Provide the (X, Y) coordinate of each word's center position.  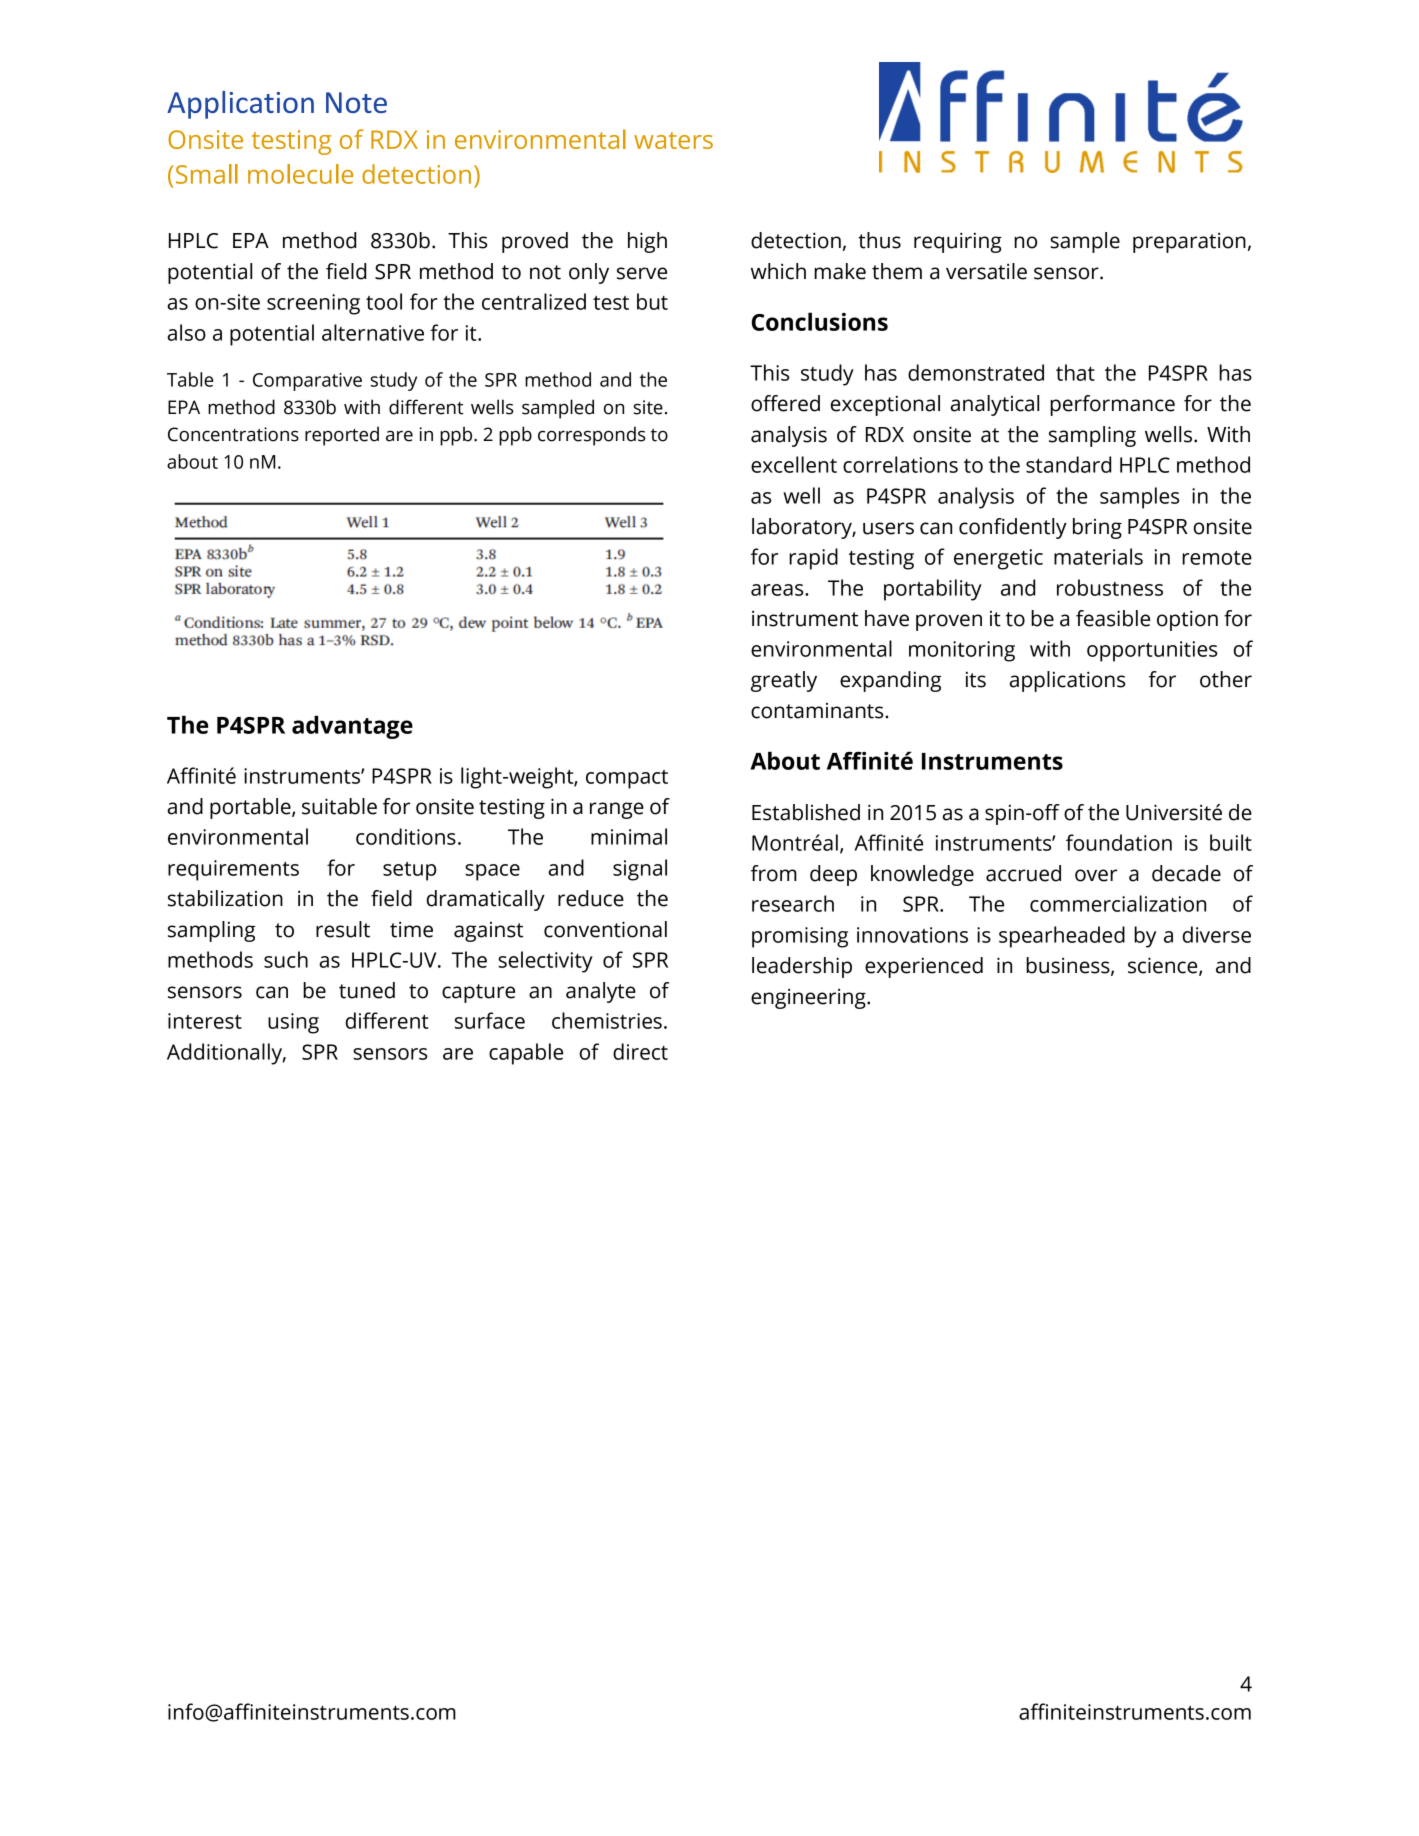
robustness (1110, 587)
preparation (1189, 243)
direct (640, 1051)
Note (356, 102)
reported (342, 436)
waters (673, 140)
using (293, 1023)
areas (778, 590)
